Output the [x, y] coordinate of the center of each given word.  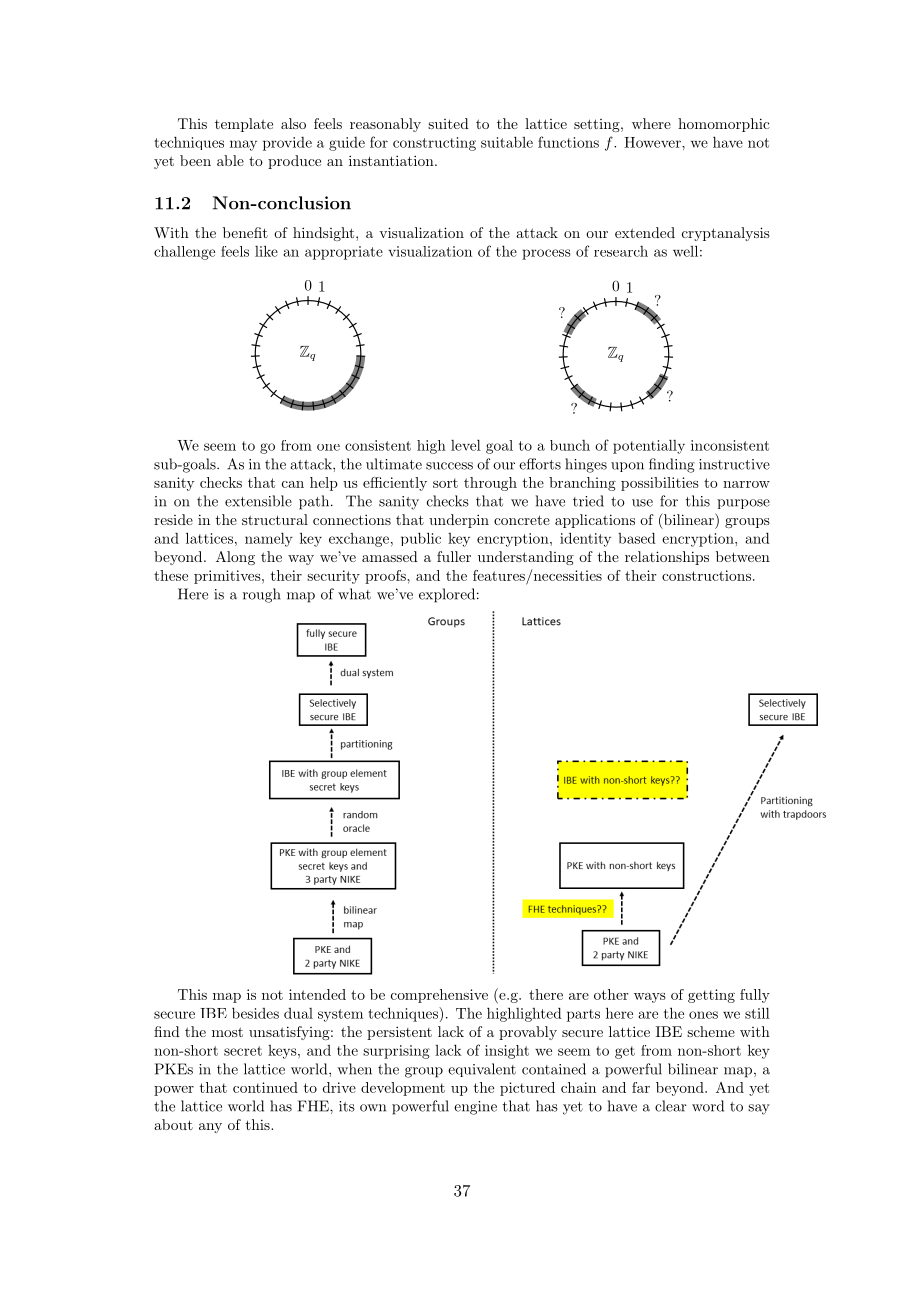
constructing [434, 144]
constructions [706, 575]
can [293, 484]
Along [235, 558]
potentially [649, 447]
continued [265, 1087]
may [243, 145]
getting [711, 996]
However [653, 142]
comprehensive [439, 996]
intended [317, 994]
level [466, 445]
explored [447, 595]
